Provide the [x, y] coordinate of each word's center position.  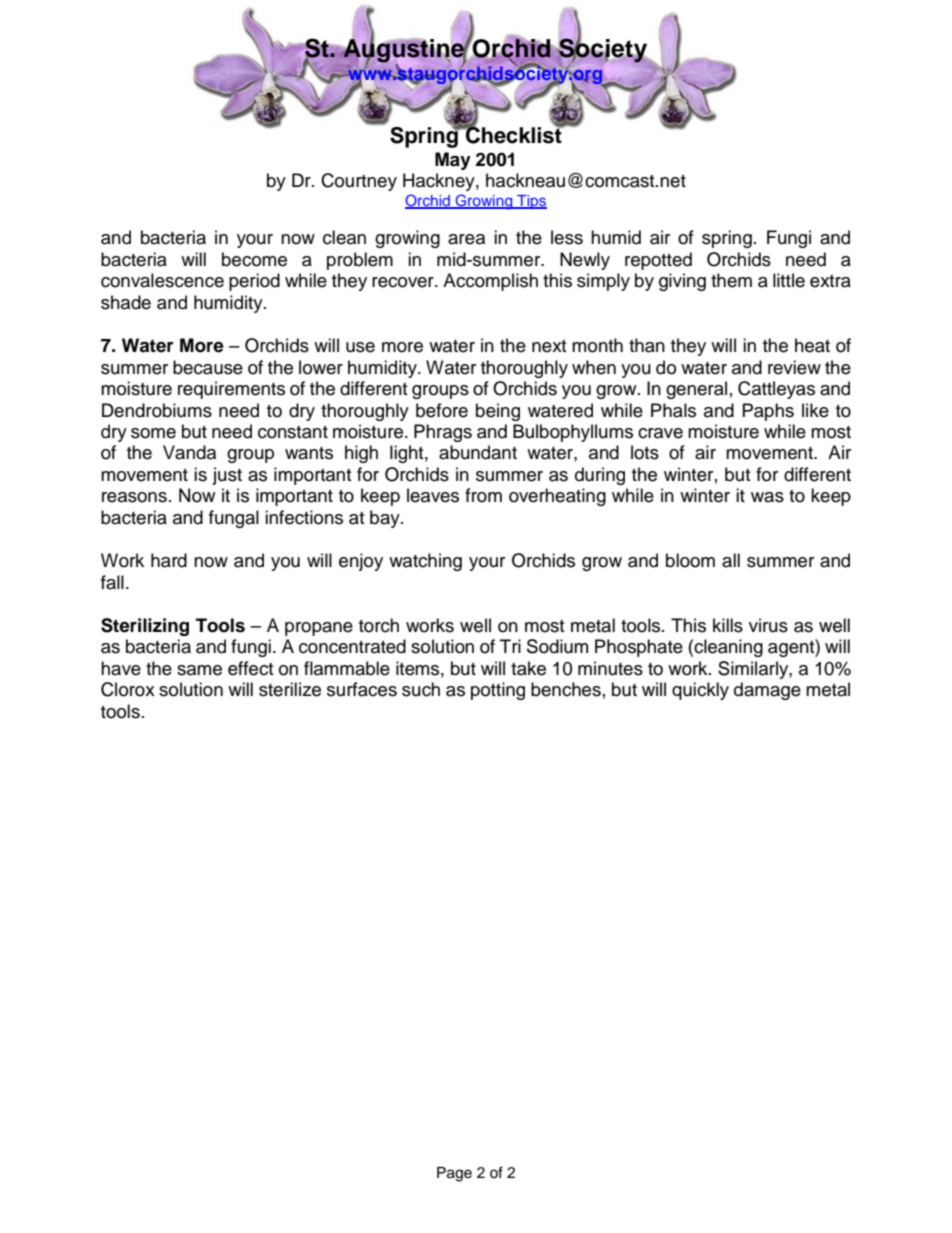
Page [454, 1174]
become [254, 259]
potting [498, 691]
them [731, 280]
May [453, 161]
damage [767, 691]
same [199, 670]
